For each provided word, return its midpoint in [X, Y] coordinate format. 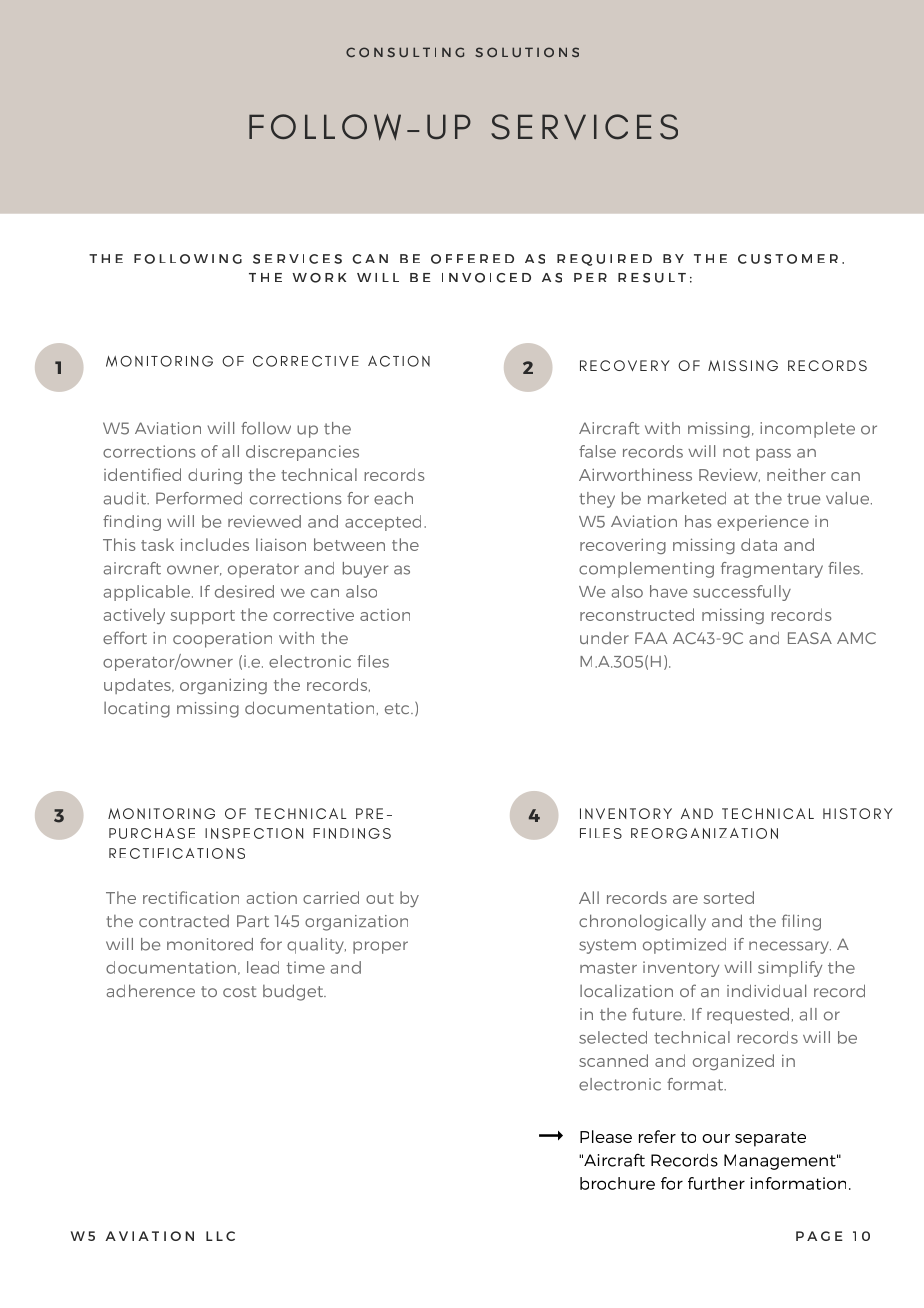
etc [398, 708]
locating [137, 710]
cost [239, 991]
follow [266, 428]
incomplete [807, 430]
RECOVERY [625, 365]
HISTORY [858, 813]
